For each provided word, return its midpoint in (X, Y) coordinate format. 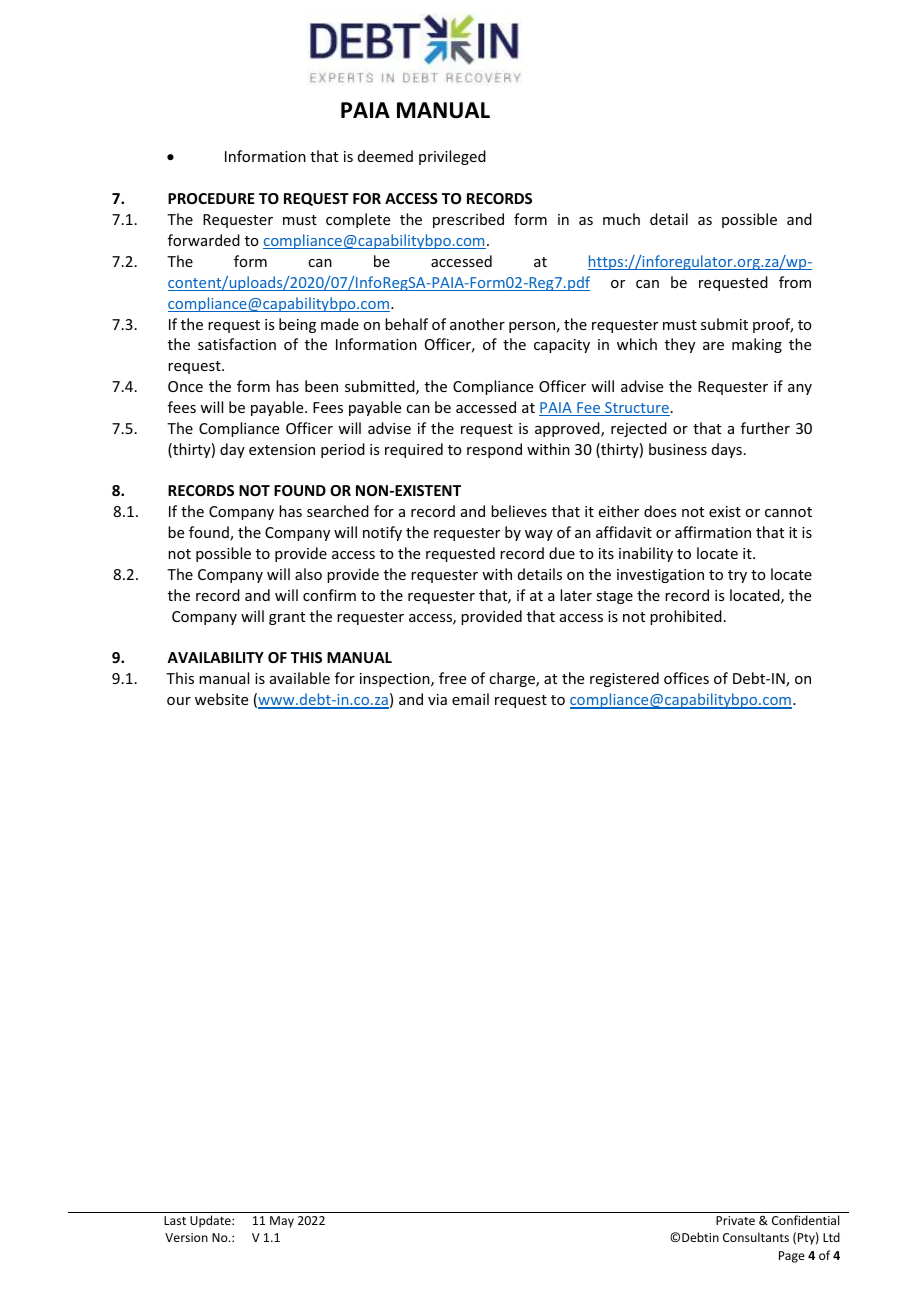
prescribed (468, 220)
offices (686, 678)
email (470, 699)
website (221, 699)
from (795, 282)
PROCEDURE (211, 198)
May (282, 1222)
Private (735, 1220)
